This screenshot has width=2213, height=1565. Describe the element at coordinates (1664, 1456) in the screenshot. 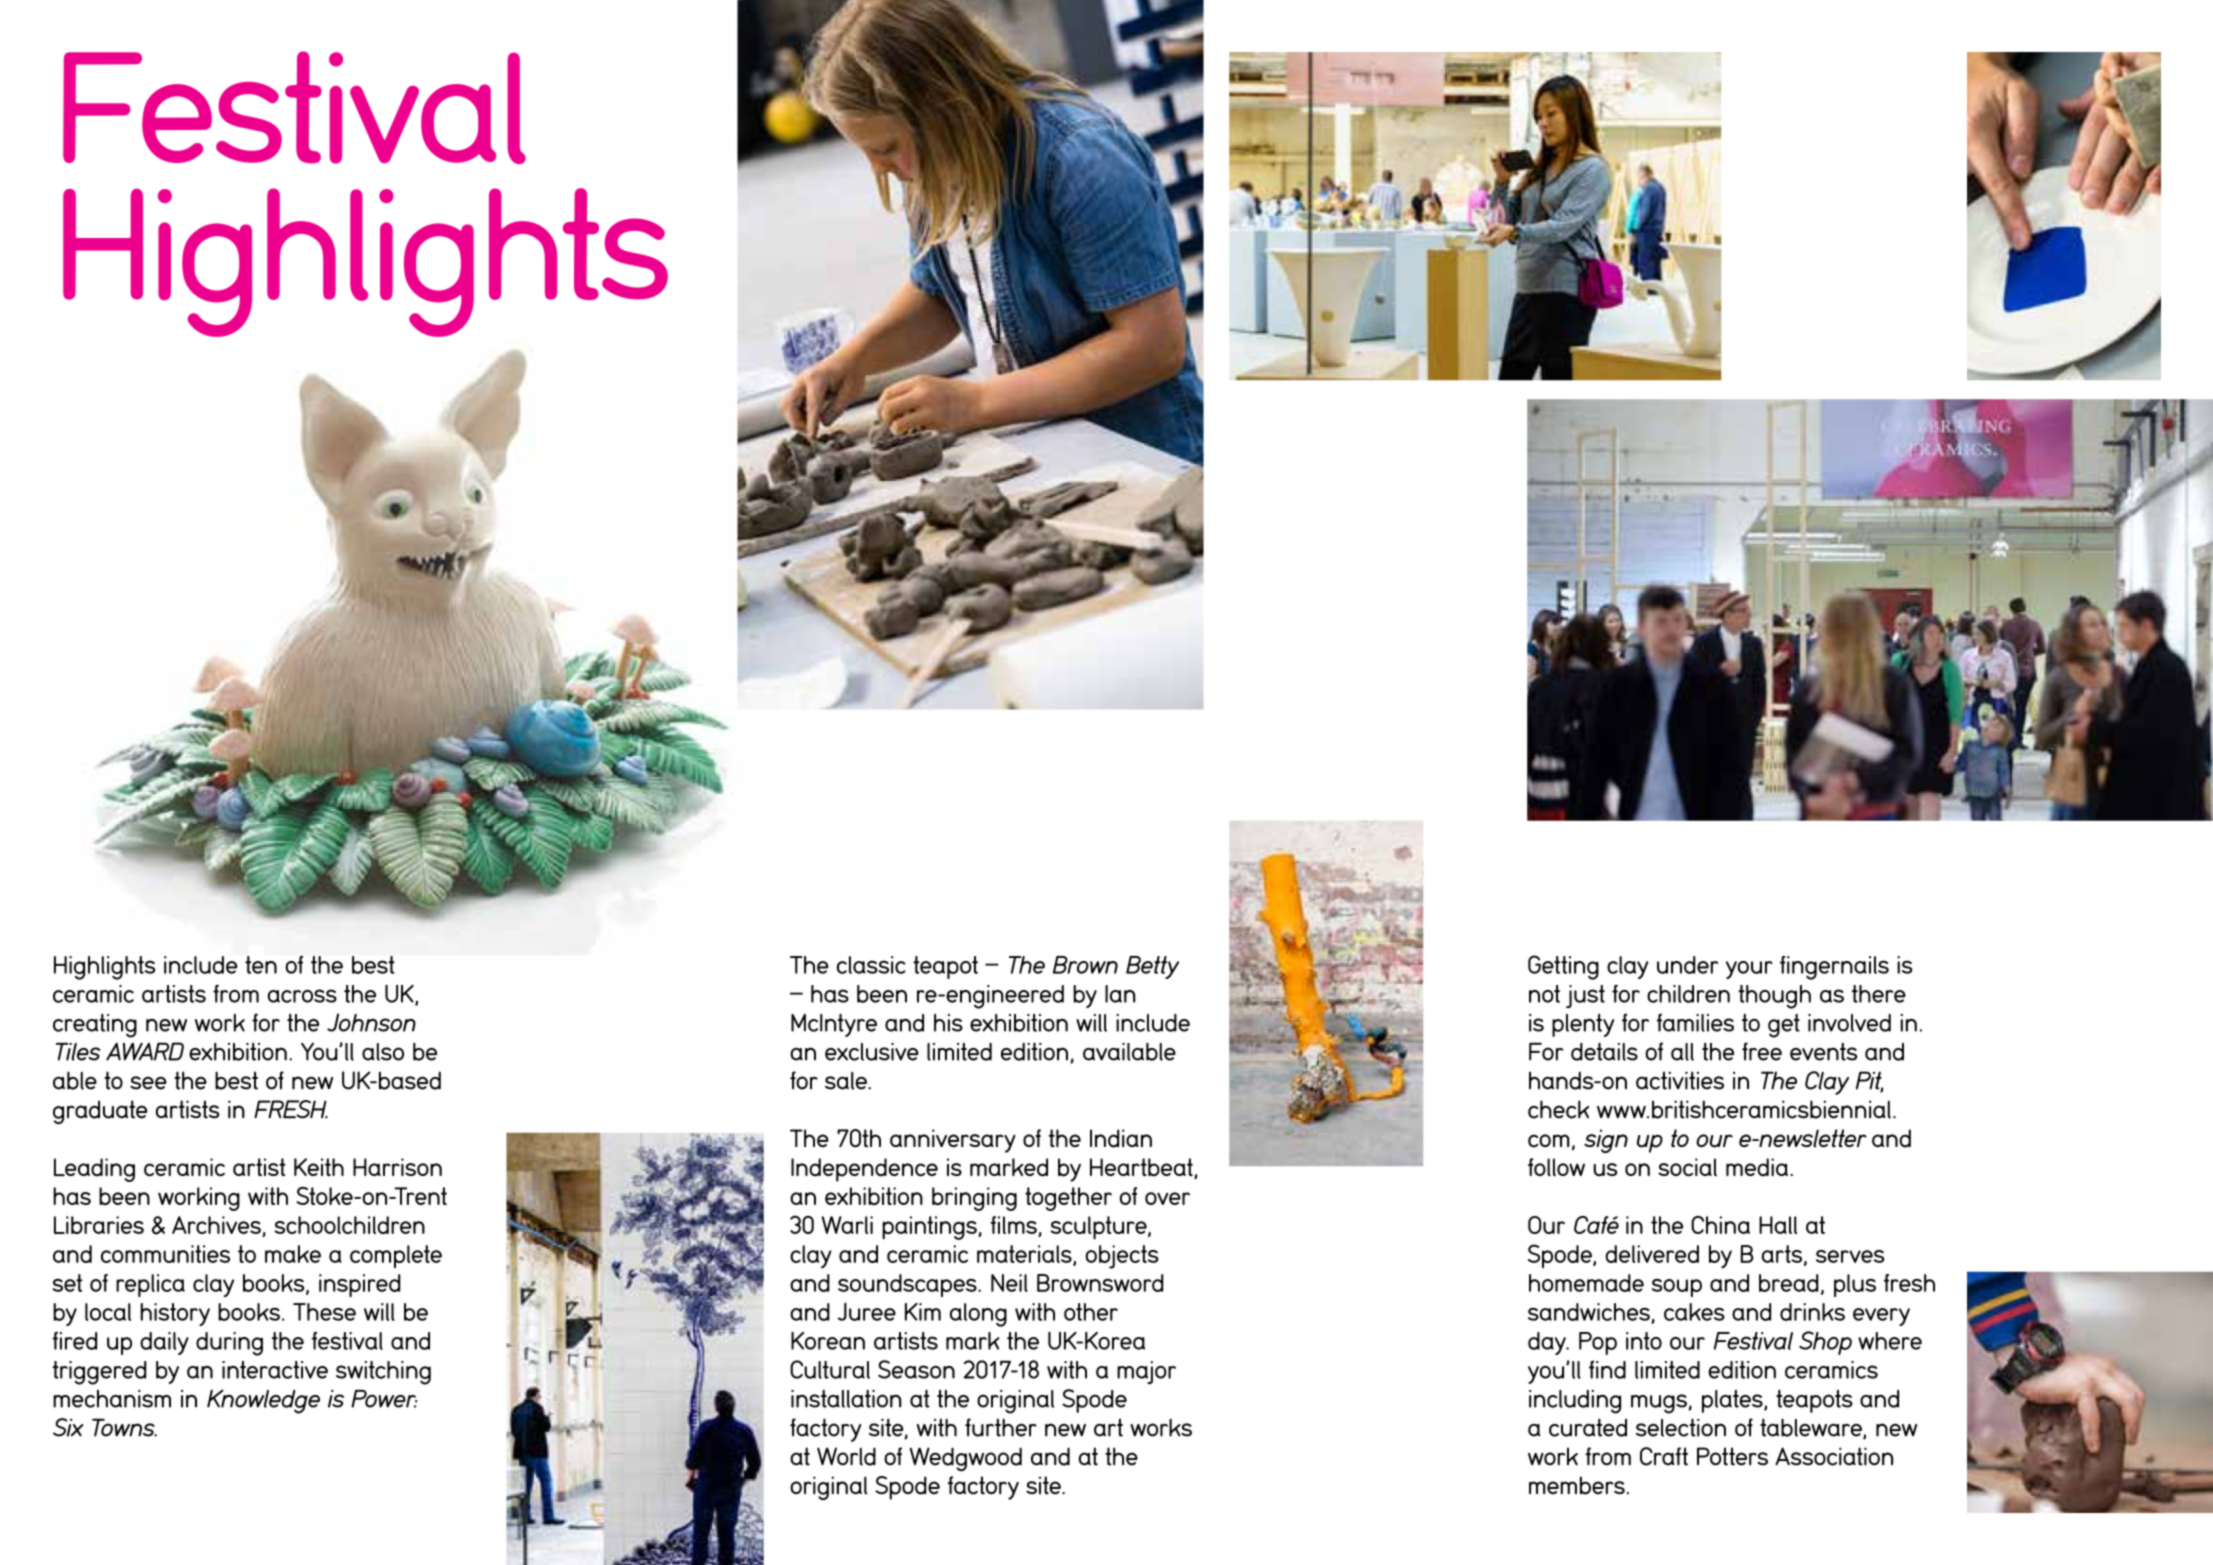

I see `Craft` at that location.
